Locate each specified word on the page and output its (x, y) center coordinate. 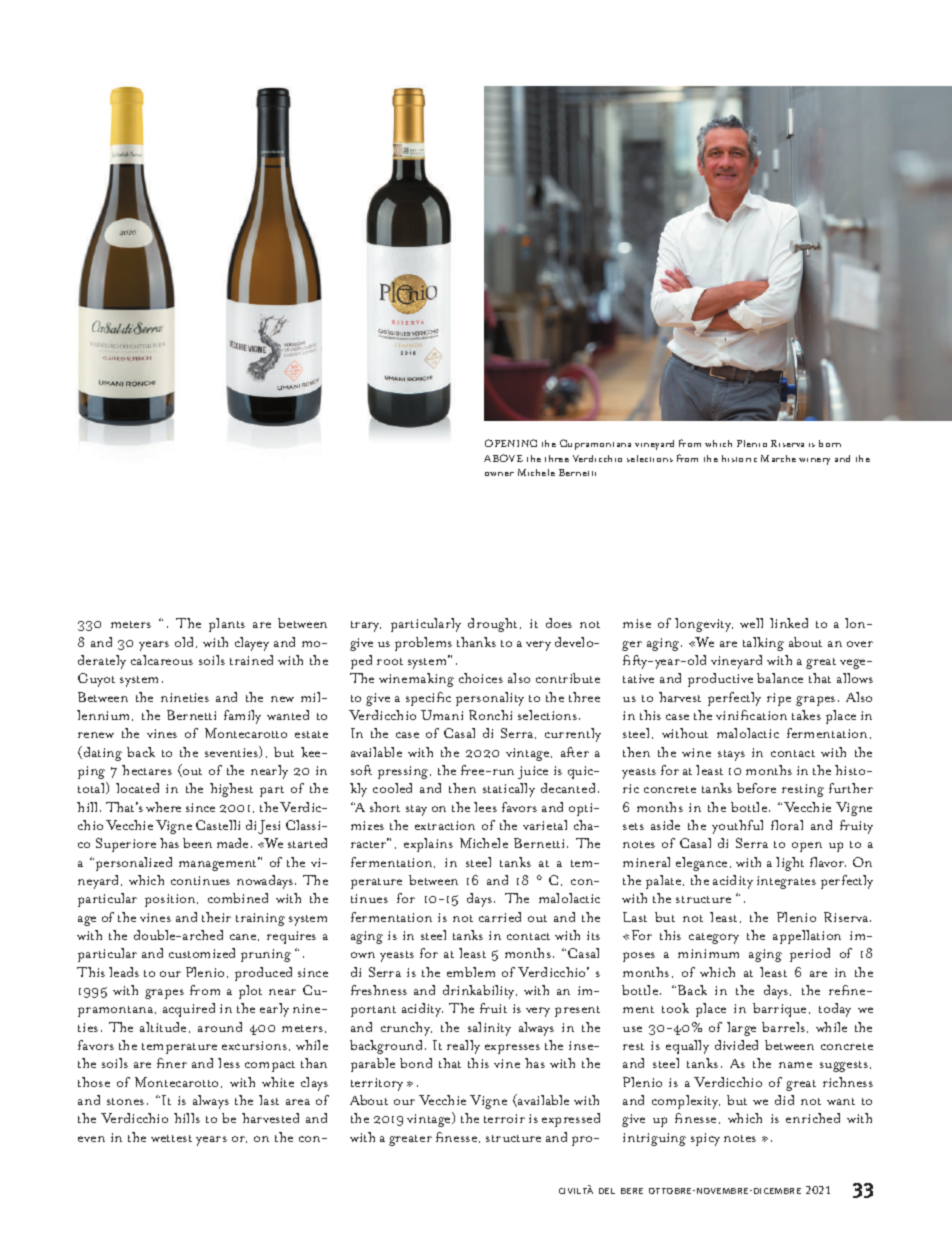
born (830, 443)
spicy (705, 1139)
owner (499, 474)
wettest (171, 1138)
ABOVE (503, 458)
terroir (504, 1118)
